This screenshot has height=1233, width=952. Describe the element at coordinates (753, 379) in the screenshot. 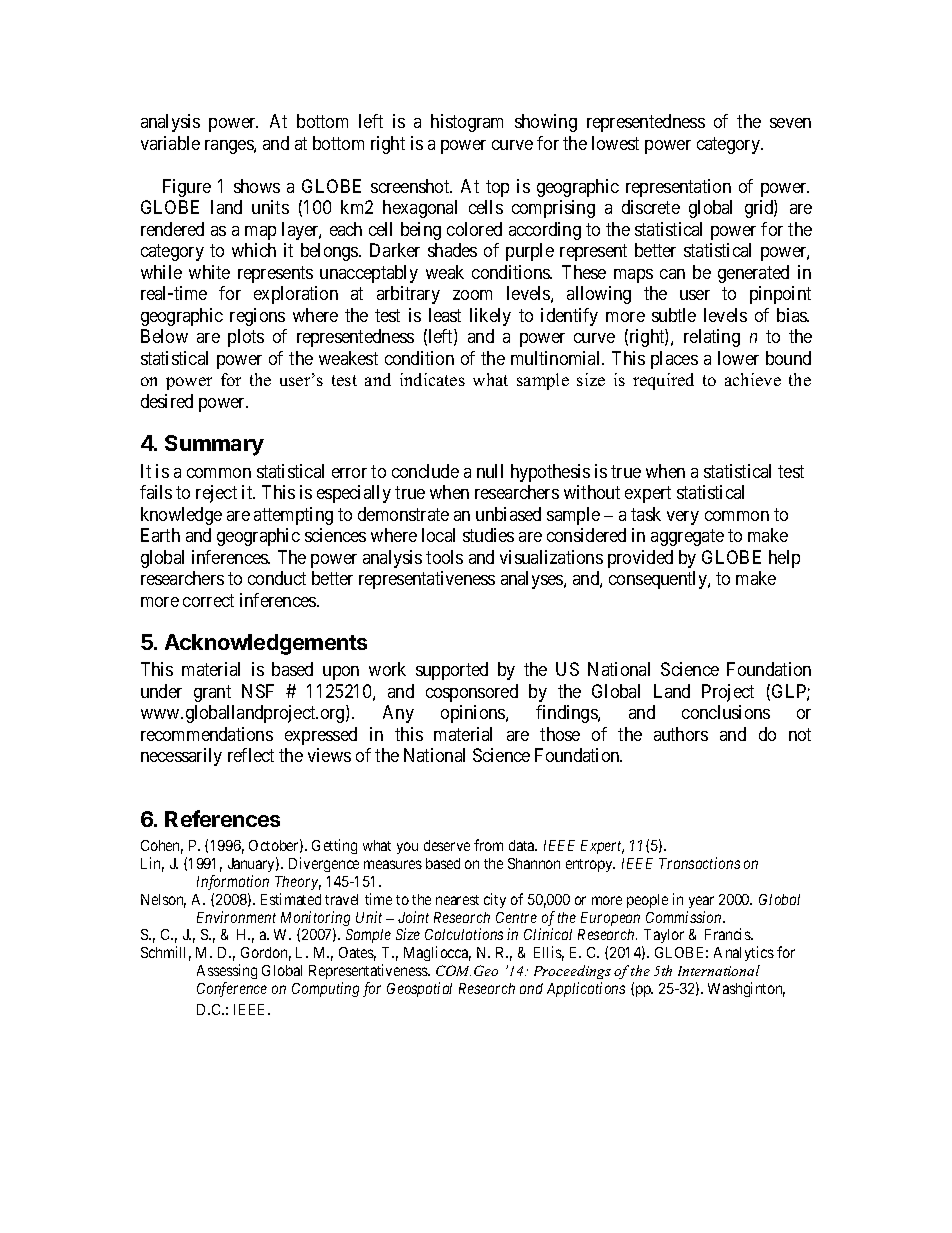

I see `achieve` at that location.
